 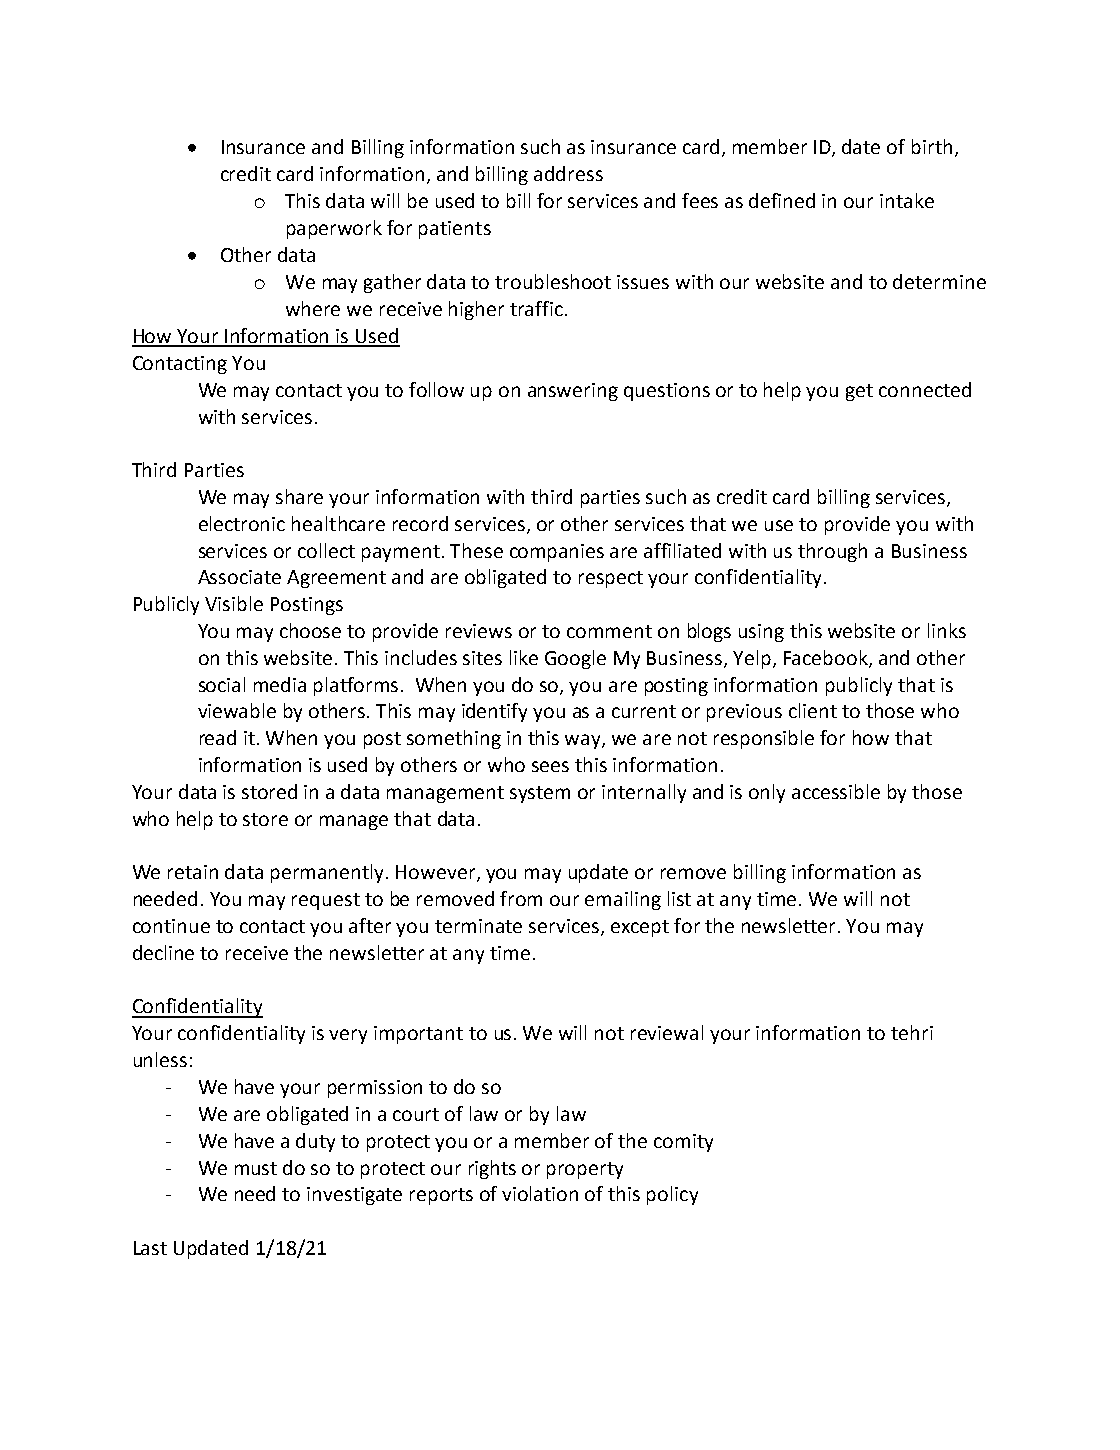 I want to click on terminate, so click(x=478, y=926).
